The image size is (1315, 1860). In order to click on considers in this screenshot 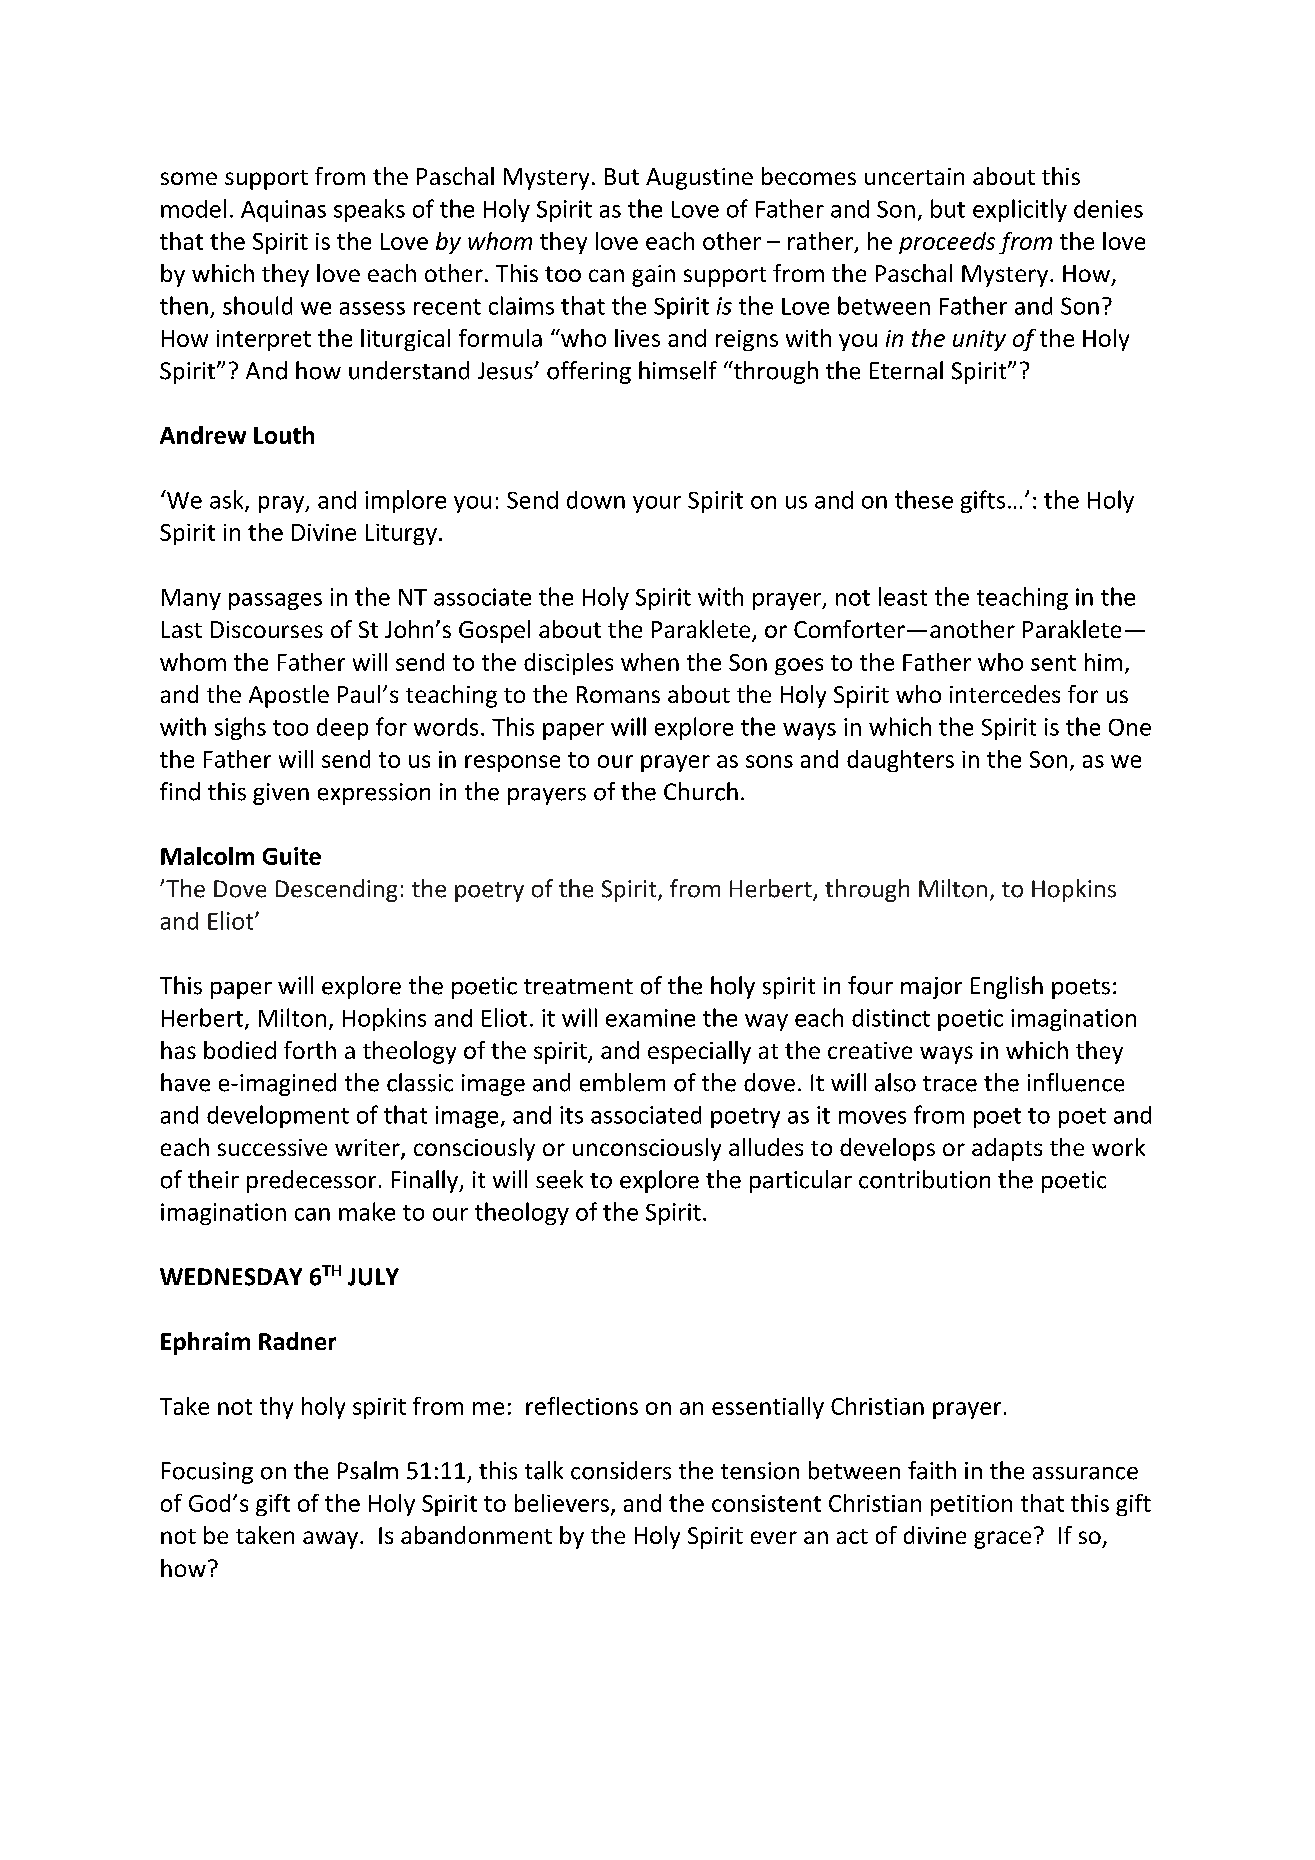, I will do `click(621, 1470)`.
